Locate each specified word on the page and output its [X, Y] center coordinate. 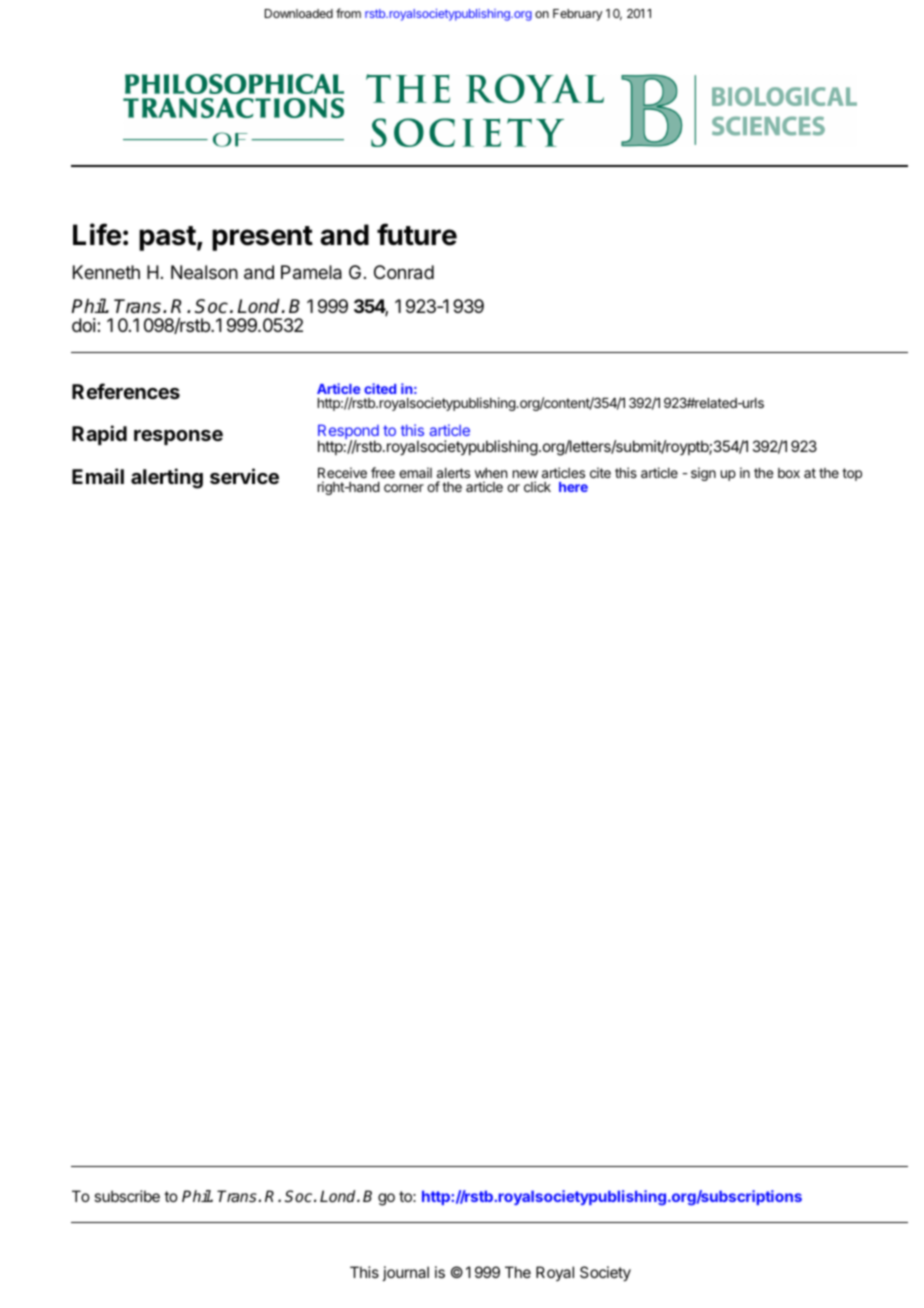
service [244, 476]
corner [404, 488]
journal [405, 1273]
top [852, 474]
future [417, 234]
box [789, 473]
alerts [453, 473]
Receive [342, 472]
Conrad [404, 272]
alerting [167, 478]
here [573, 487]
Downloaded [299, 13]
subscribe [127, 1196]
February [578, 15]
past [167, 238]
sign [703, 474]
